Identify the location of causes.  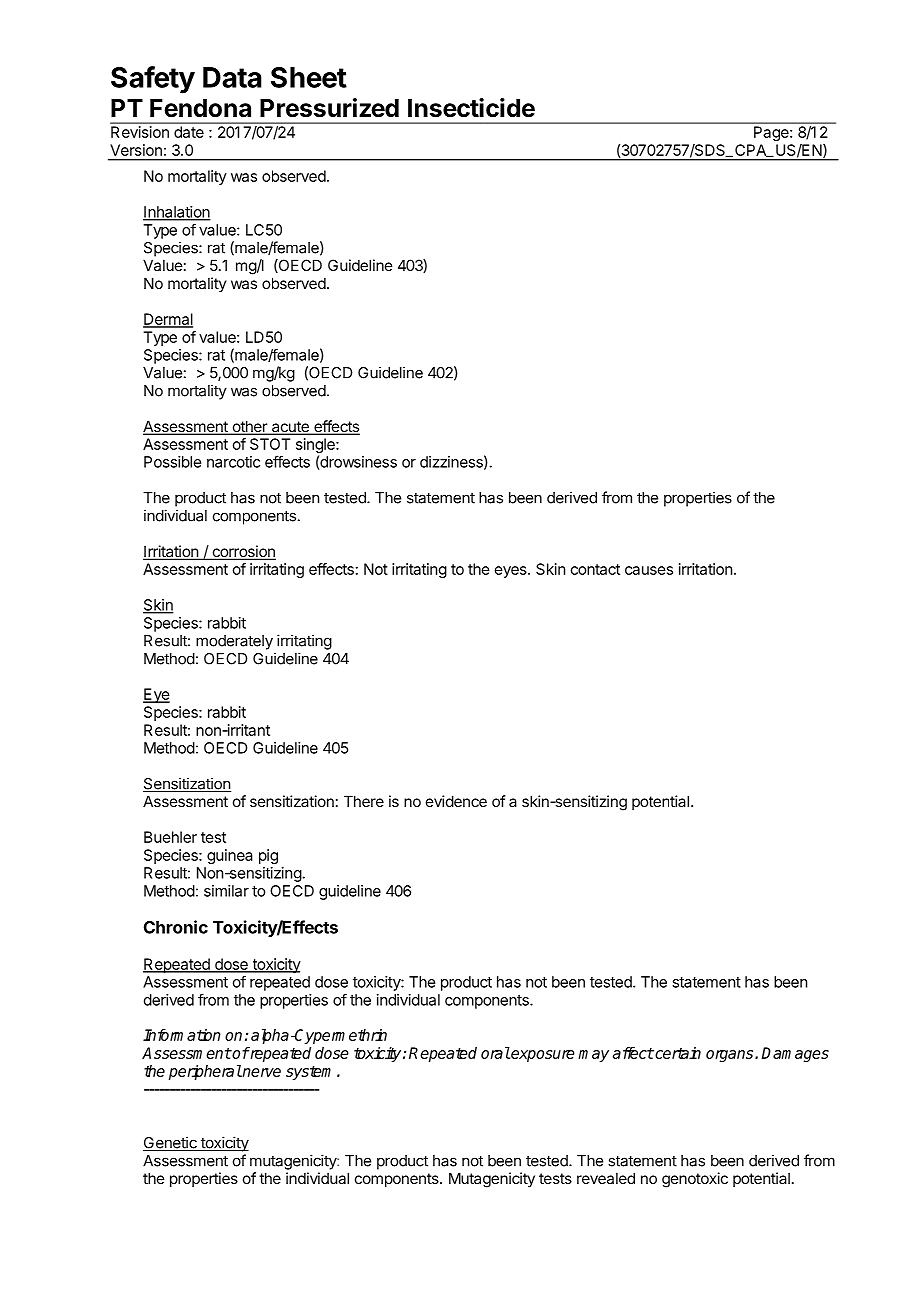
(649, 570).
